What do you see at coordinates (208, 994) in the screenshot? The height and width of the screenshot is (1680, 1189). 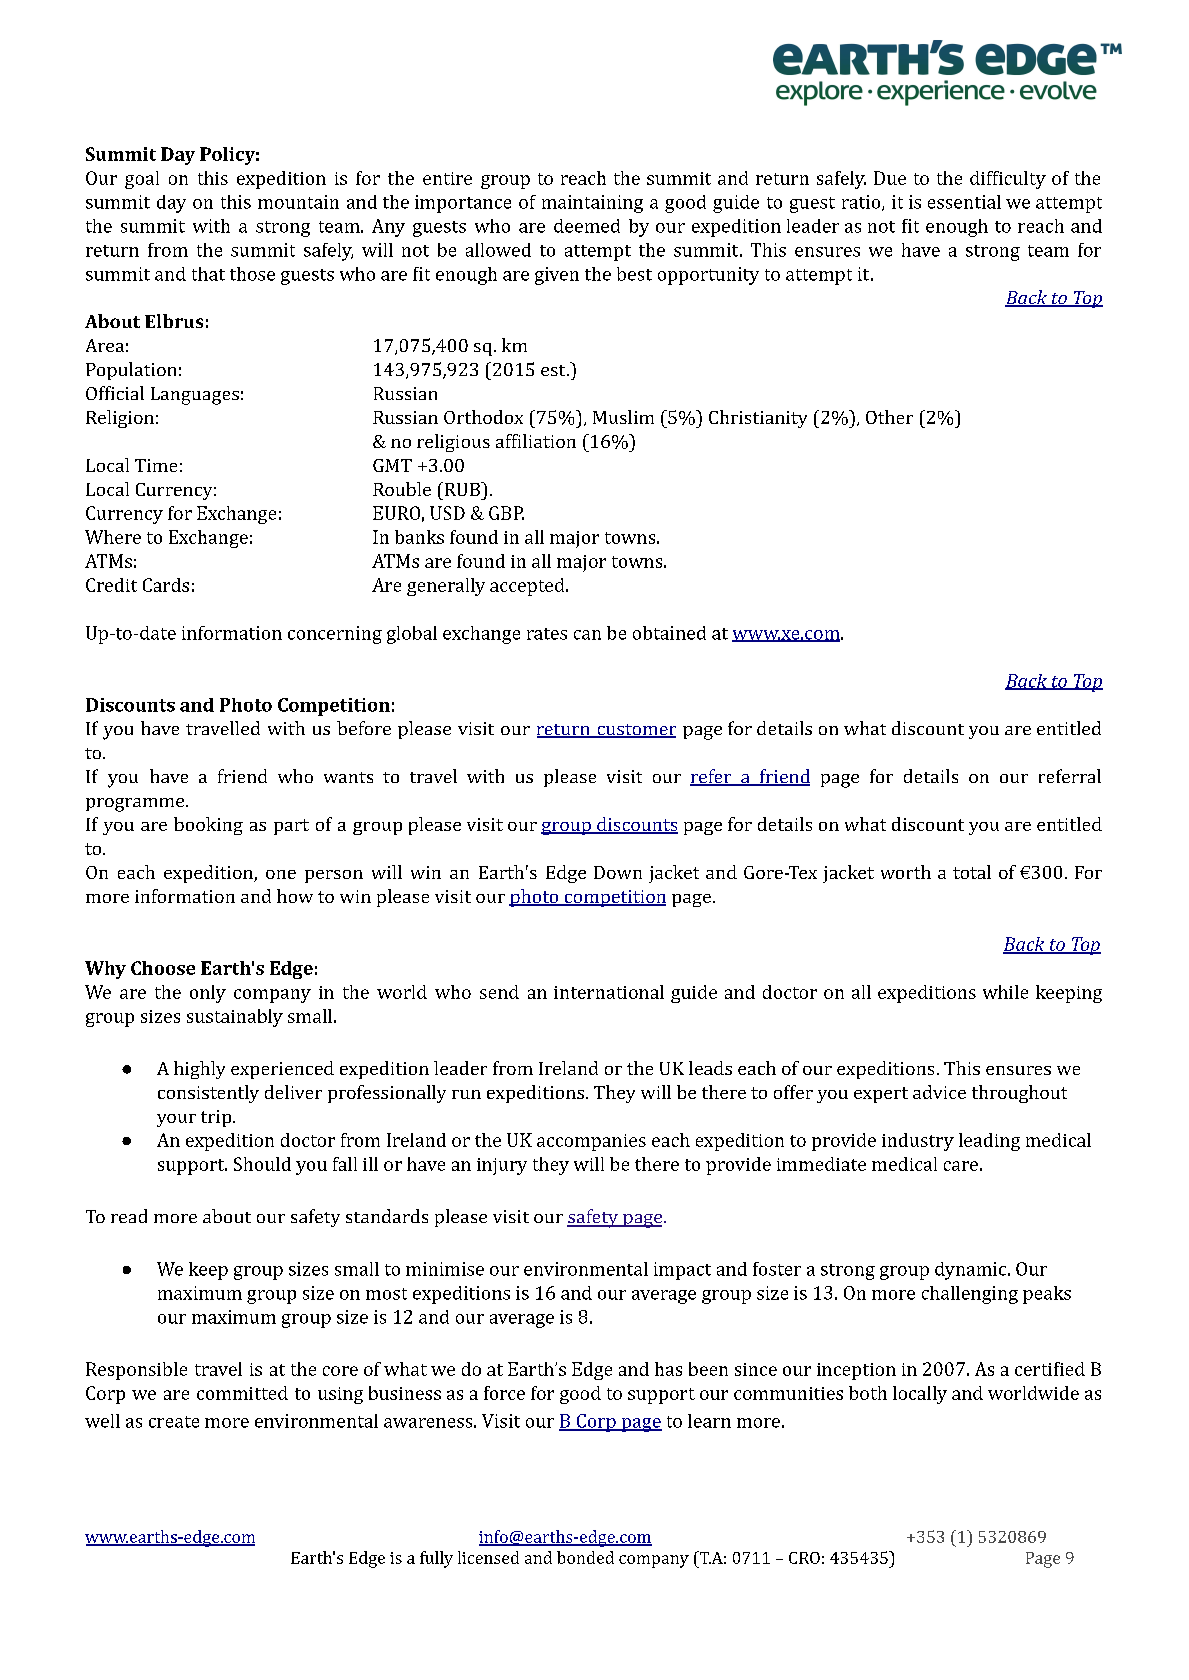 I see `only` at bounding box center [208, 994].
